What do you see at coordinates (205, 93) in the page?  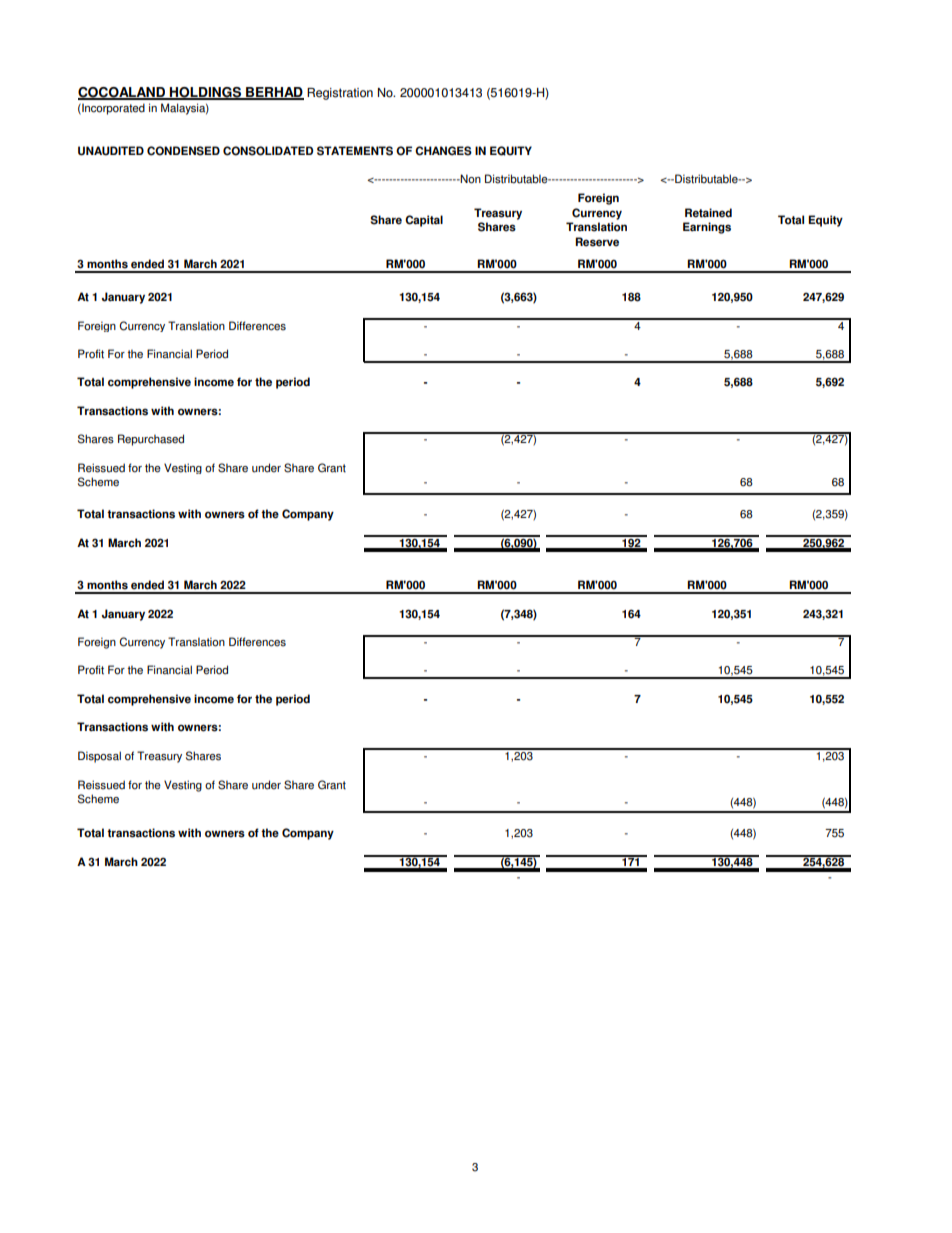 I see `HOLDINGS` at bounding box center [205, 93].
